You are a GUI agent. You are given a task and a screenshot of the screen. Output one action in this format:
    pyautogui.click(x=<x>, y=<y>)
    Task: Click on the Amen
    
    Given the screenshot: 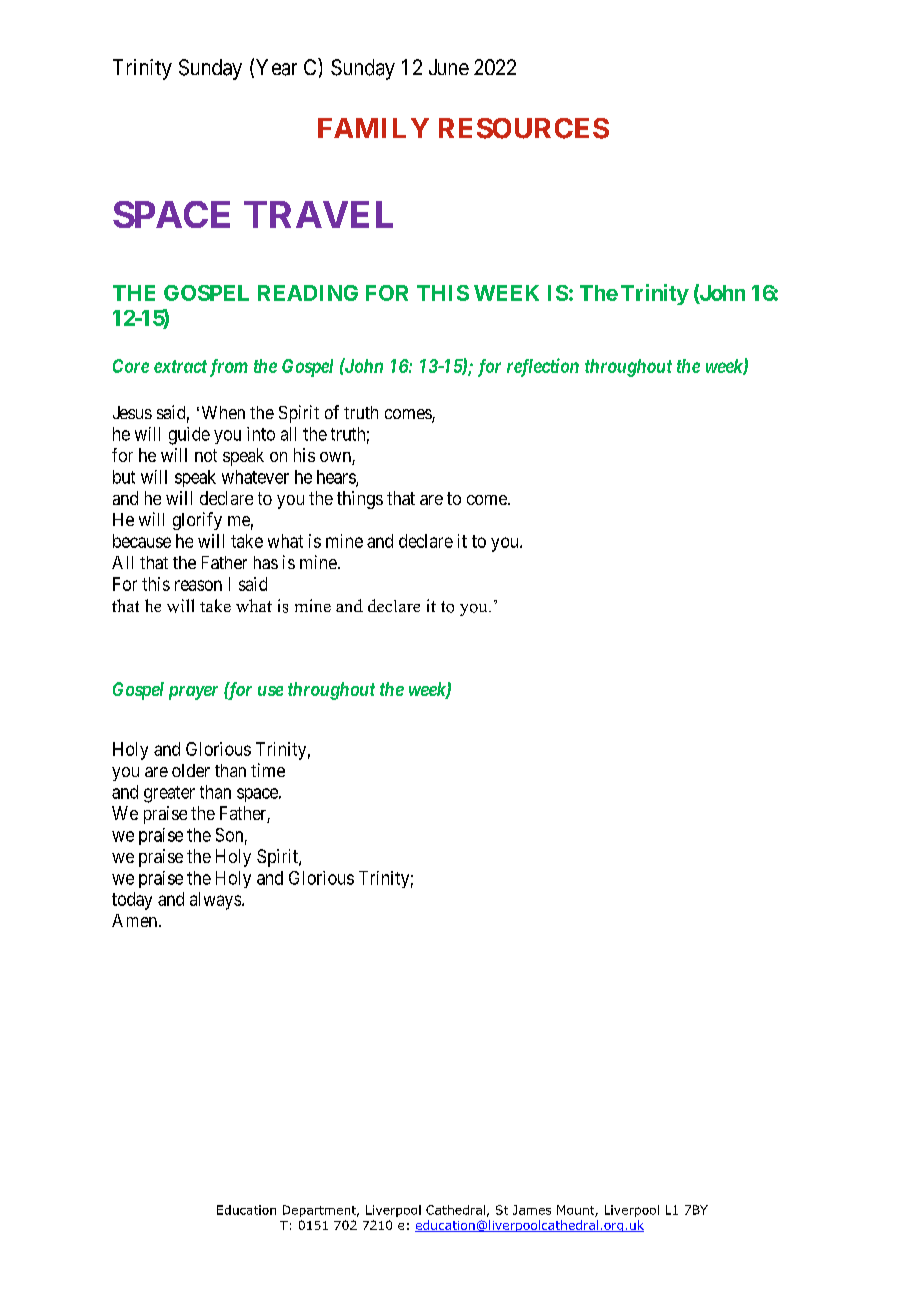 What is the action you would take?
    pyautogui.click(x=134, y=920)
